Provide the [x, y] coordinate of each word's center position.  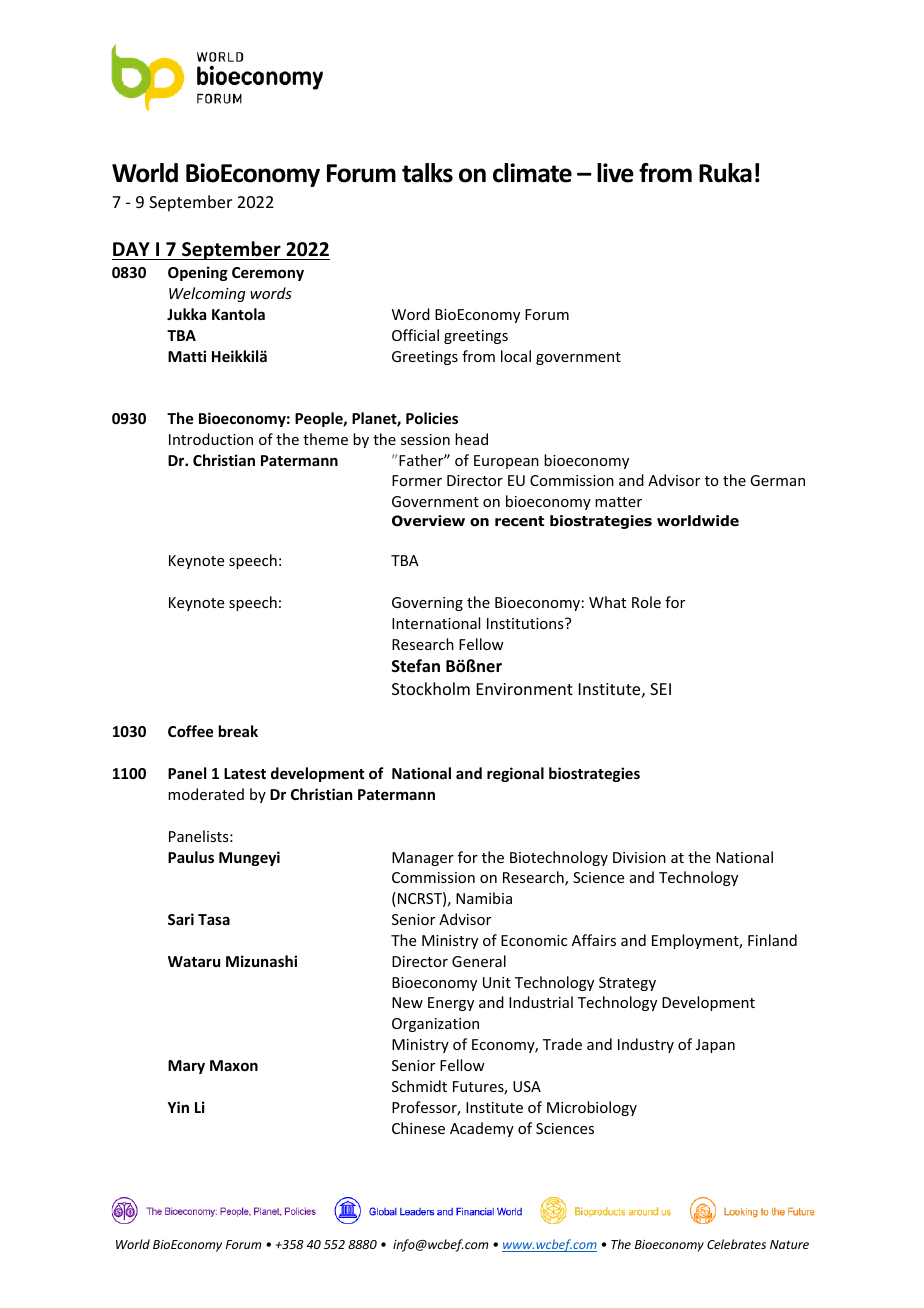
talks [427, 173]
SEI [660, 689]
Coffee [190, 731]
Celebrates [736, 1244]
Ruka [725, 173]
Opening [198, 273]
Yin [178, 1107]
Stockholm [431, 688]
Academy [482, 1129]
